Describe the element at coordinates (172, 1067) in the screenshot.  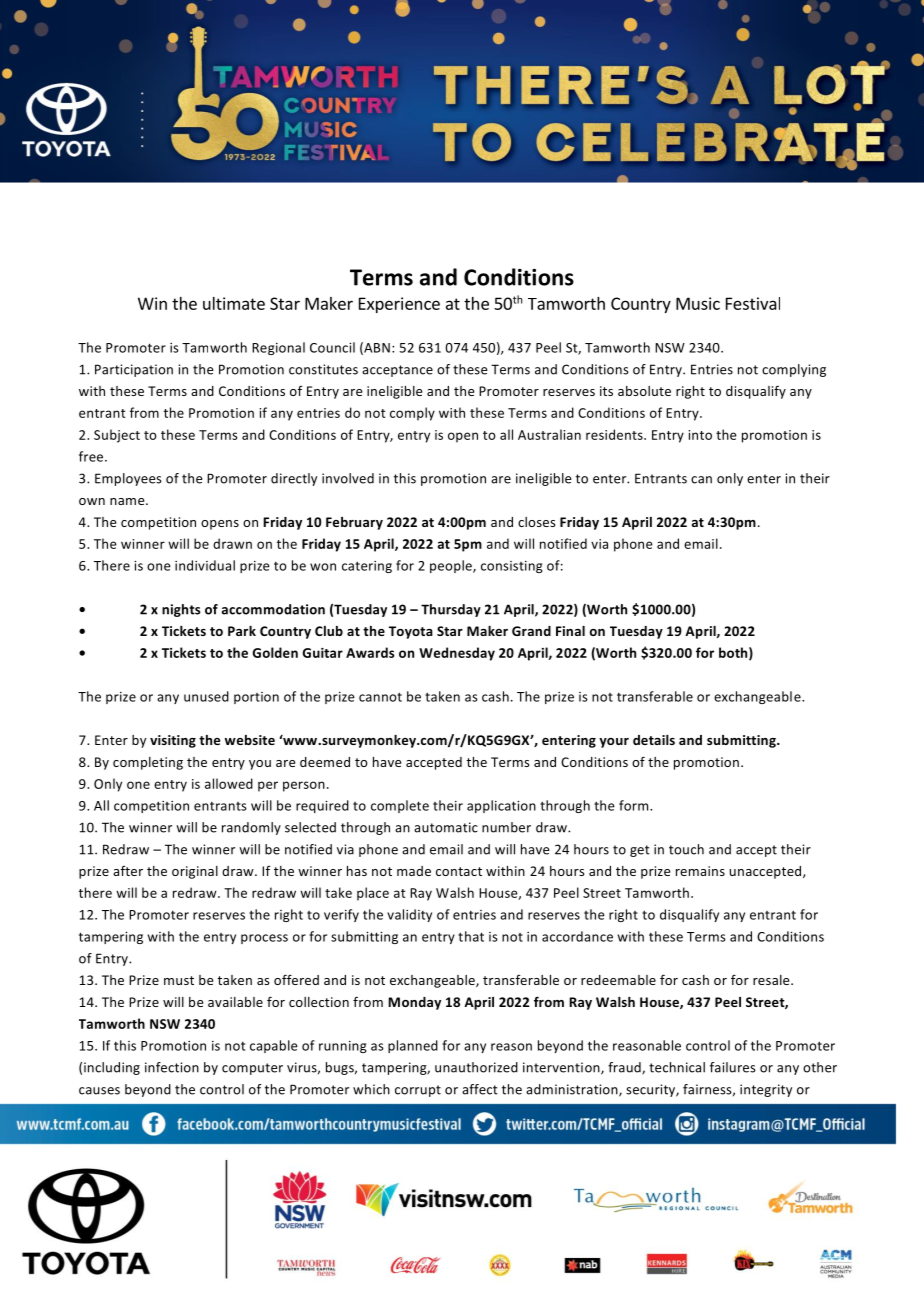
I see `infection` at that location.
